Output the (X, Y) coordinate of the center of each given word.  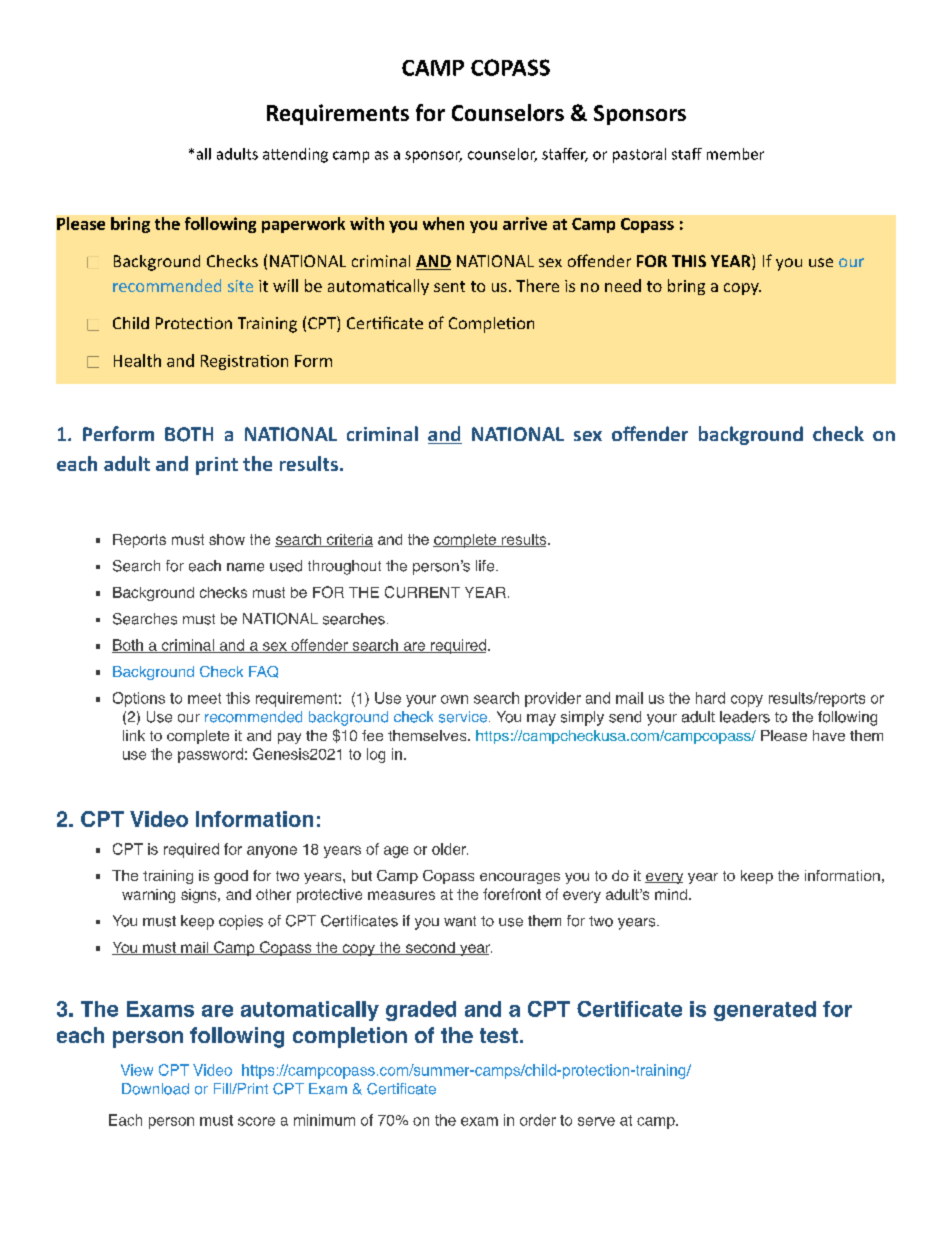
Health (137, 360)
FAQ (263, 672)
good (231, 877)
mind (671, 894)
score (256, 1121)
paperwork (303, 225)
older (450, 849)
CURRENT (422, 592)
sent (449, 286)
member (735, 154)
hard (710, 698)
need (623, 285)
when (443, 223)
